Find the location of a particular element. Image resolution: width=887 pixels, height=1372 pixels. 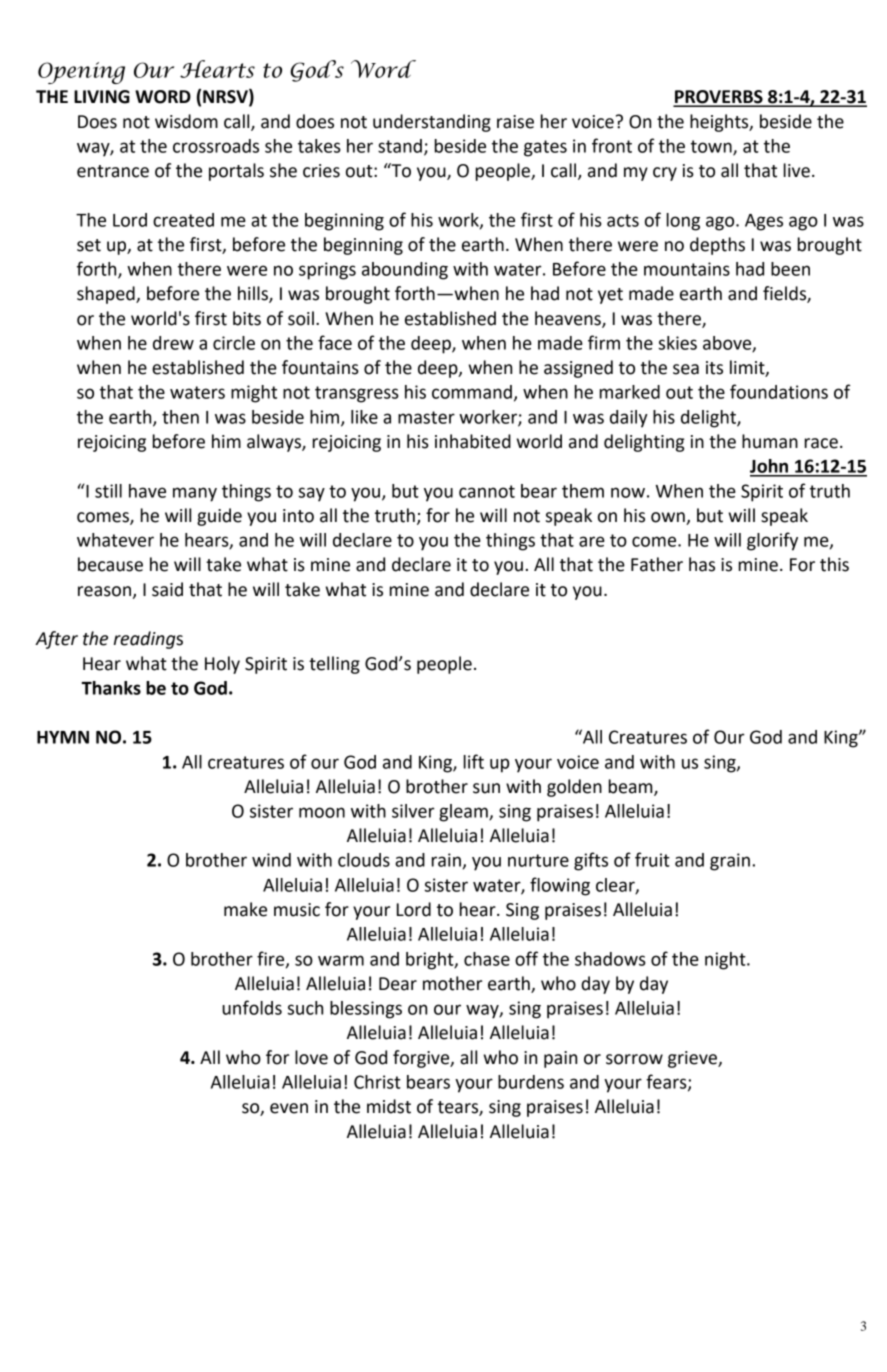

PROVERBS is located at coordinates (719, 98).
